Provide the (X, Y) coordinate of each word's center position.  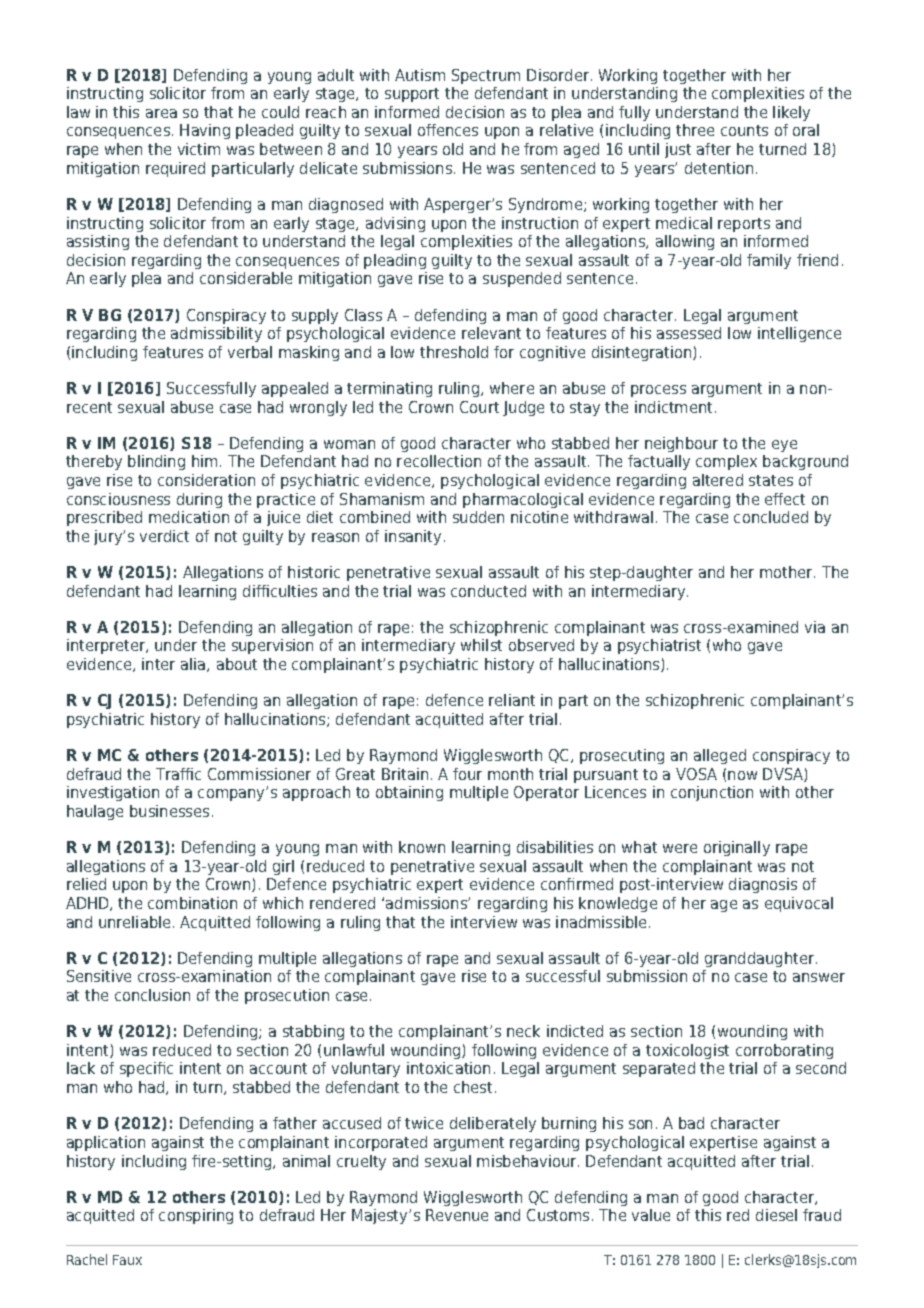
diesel (776, 1215)
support (412, 95)
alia (194, 665)
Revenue (457, 1215)
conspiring (196, 1216)
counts (744, 130)
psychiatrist (659, 646)
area (161, 113)
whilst (481, 645)
